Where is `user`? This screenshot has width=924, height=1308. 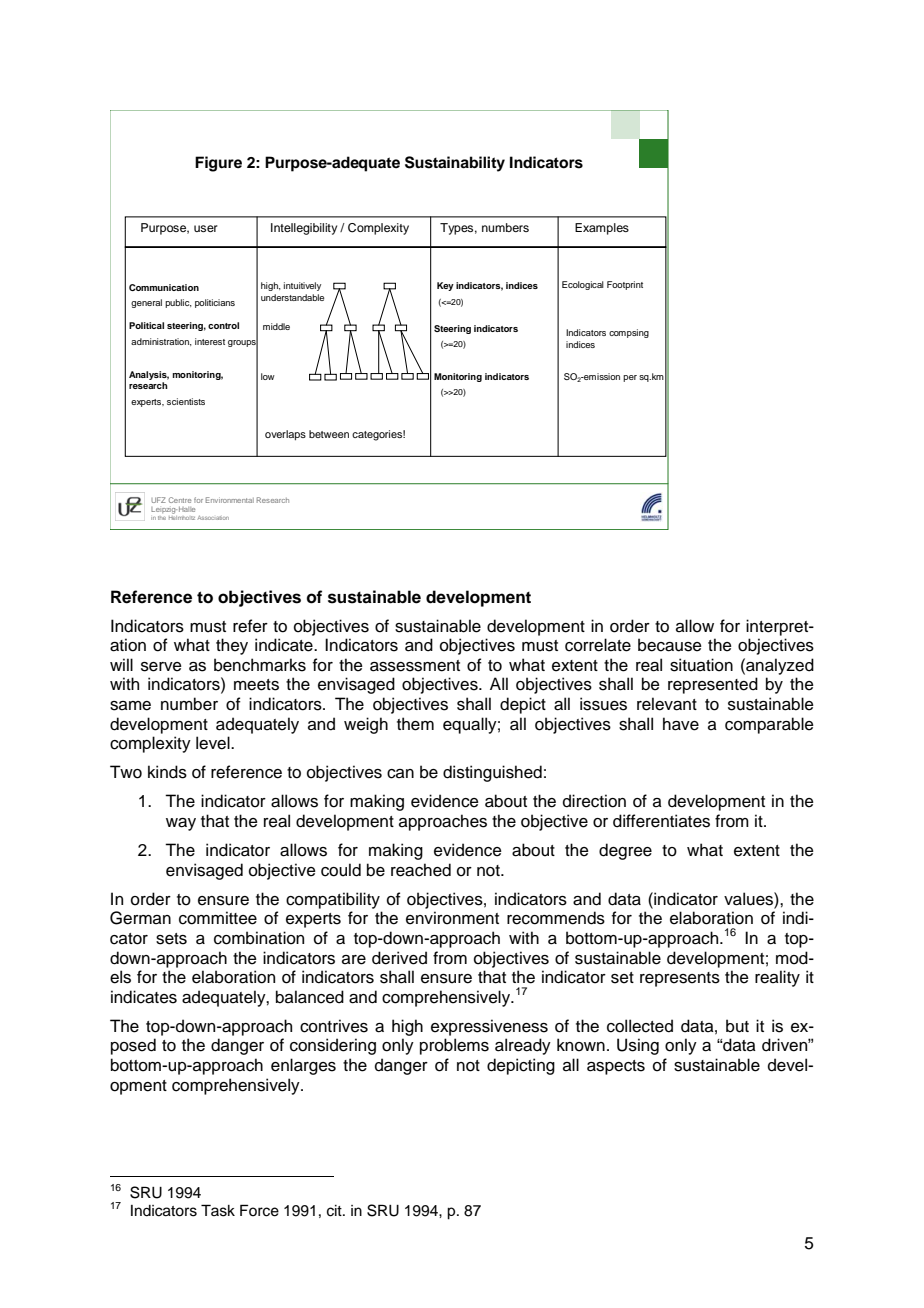 user is located at coordinates (206, 228).
